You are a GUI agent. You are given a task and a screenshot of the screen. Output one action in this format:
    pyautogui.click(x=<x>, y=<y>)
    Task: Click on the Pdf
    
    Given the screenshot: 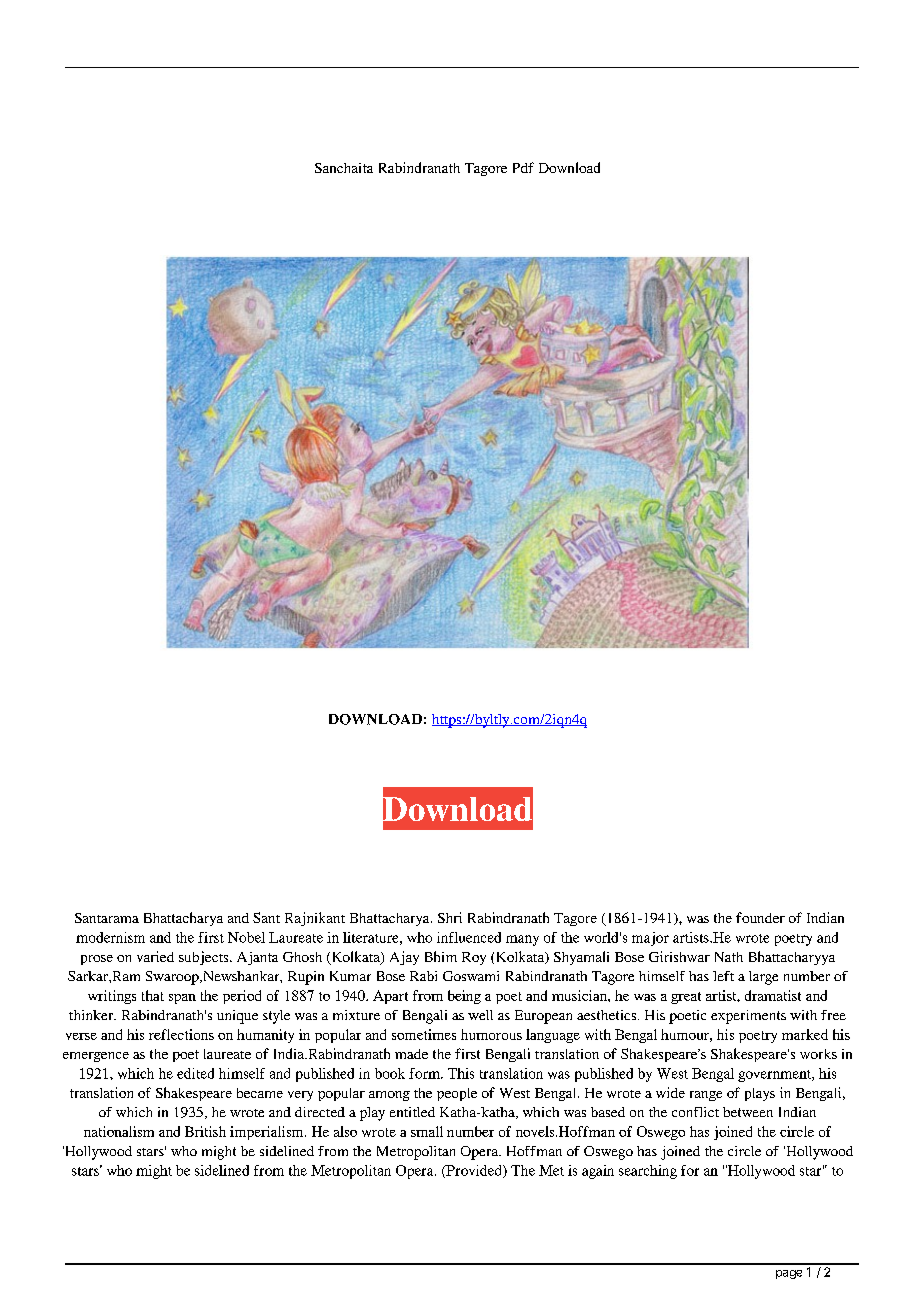 What is the action you would take?
    pyautogui.click(x=523, y=167)
